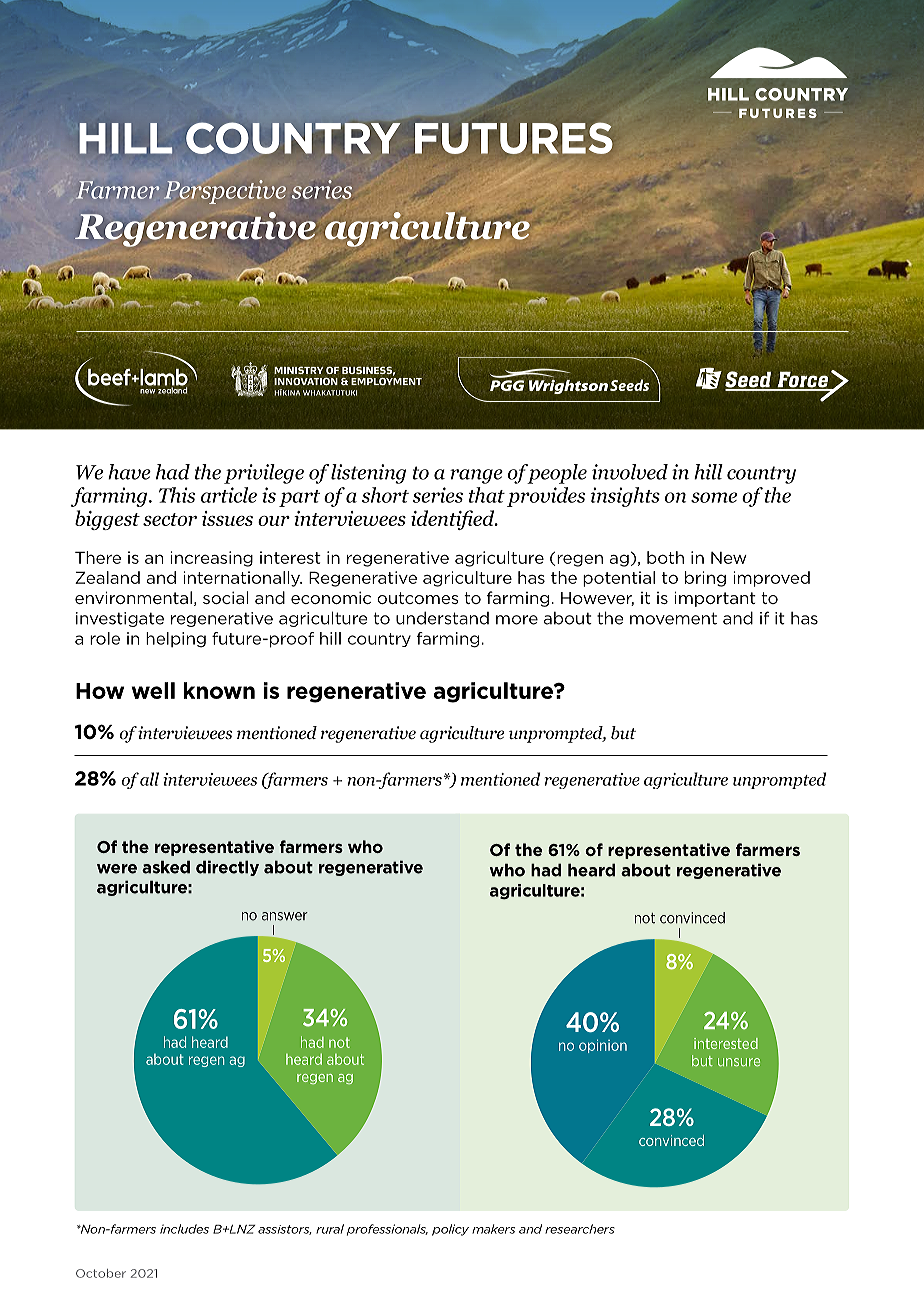  Describe the element at coordinates (630, 472) in the screenshot. I see `involved` at that location.
